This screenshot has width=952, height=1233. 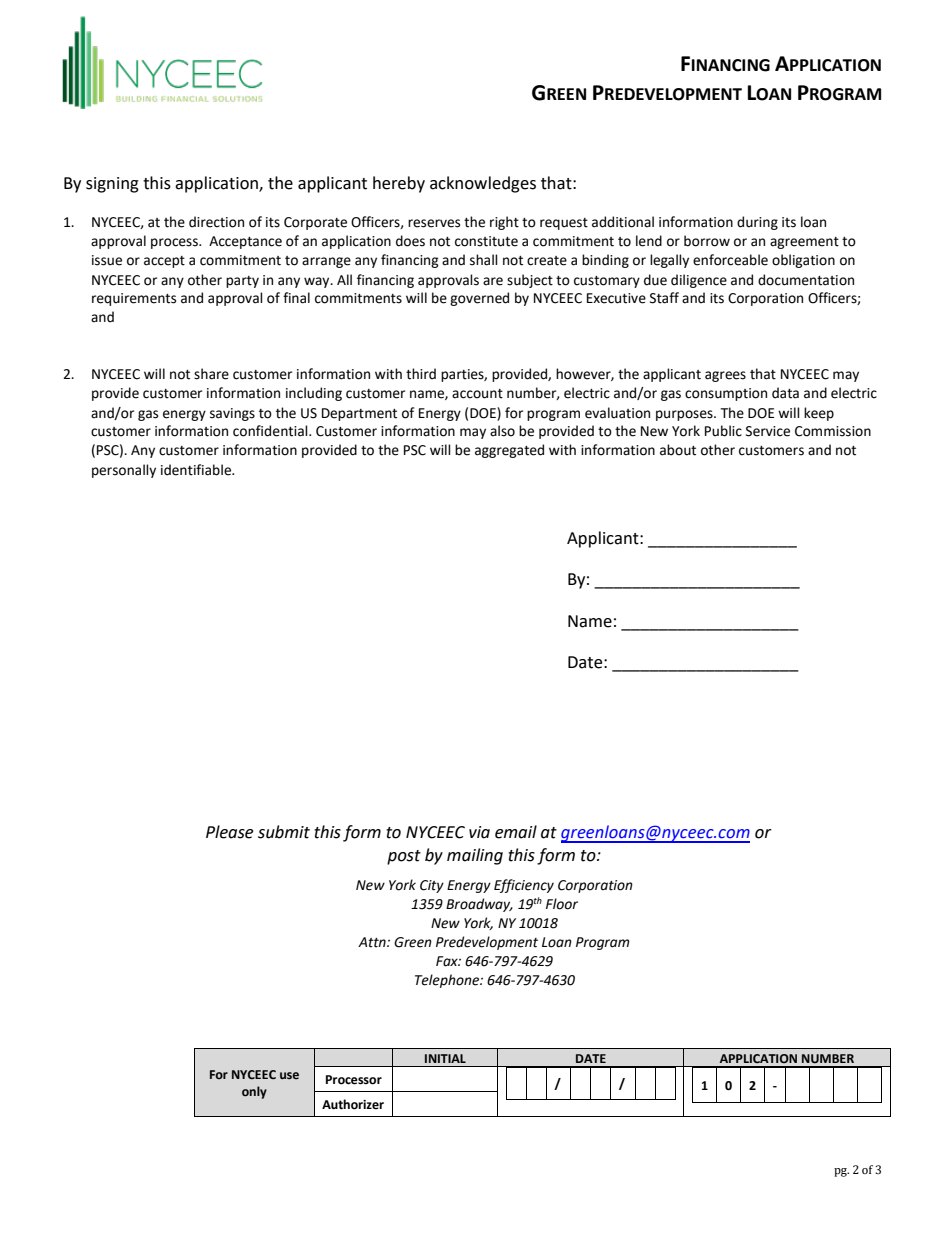 What do you see at coordinates (502, 431) in the screenshot?
I see `also` at bounding box center [502, 431].
